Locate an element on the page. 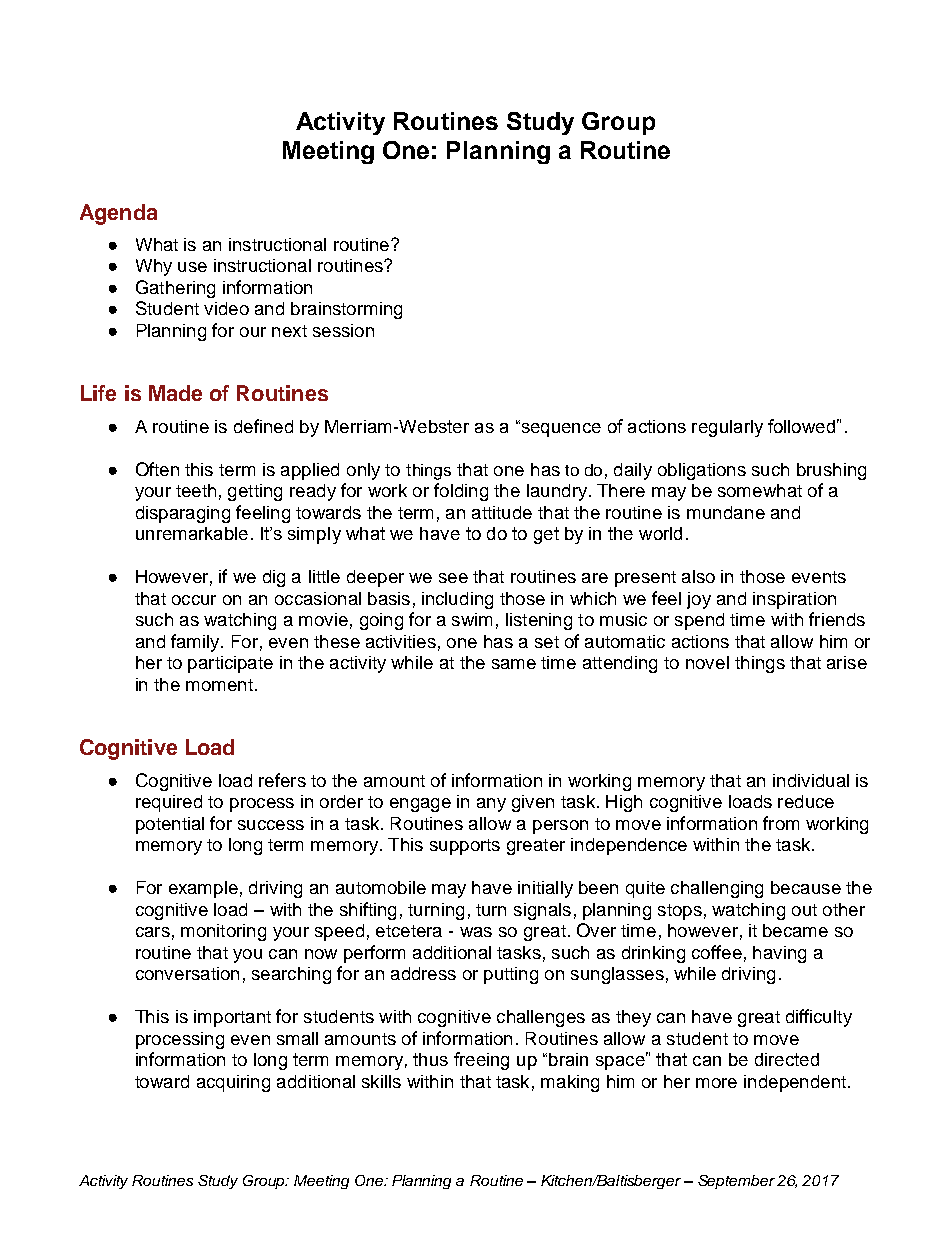  Often is located at coordinates (157, 469).
